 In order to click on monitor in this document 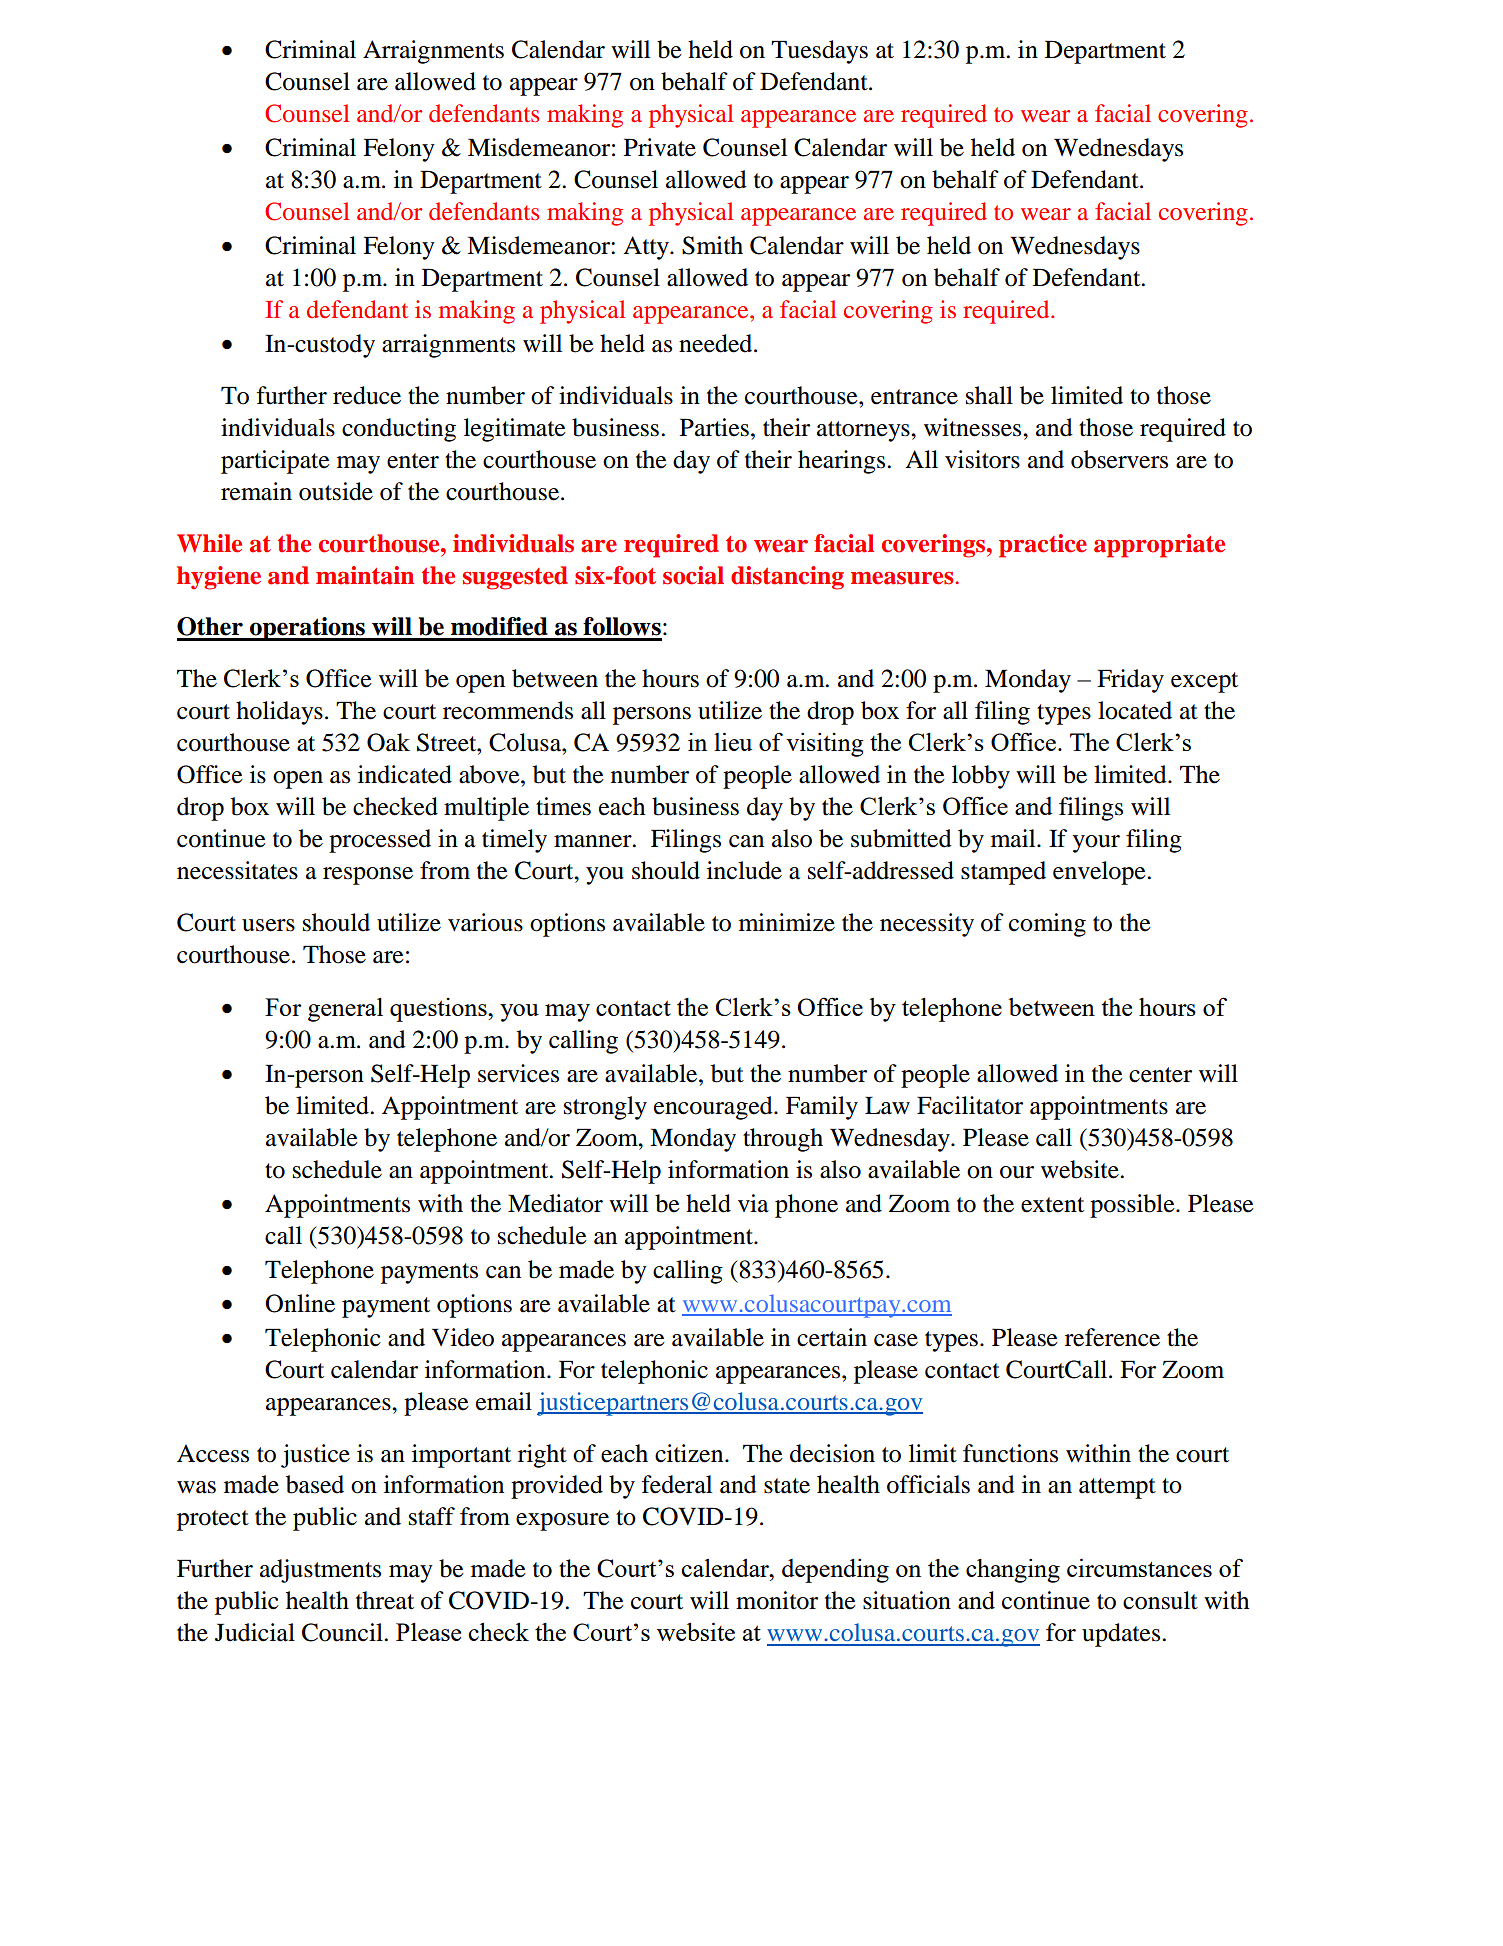, I will do `click(777, 1600)`.
